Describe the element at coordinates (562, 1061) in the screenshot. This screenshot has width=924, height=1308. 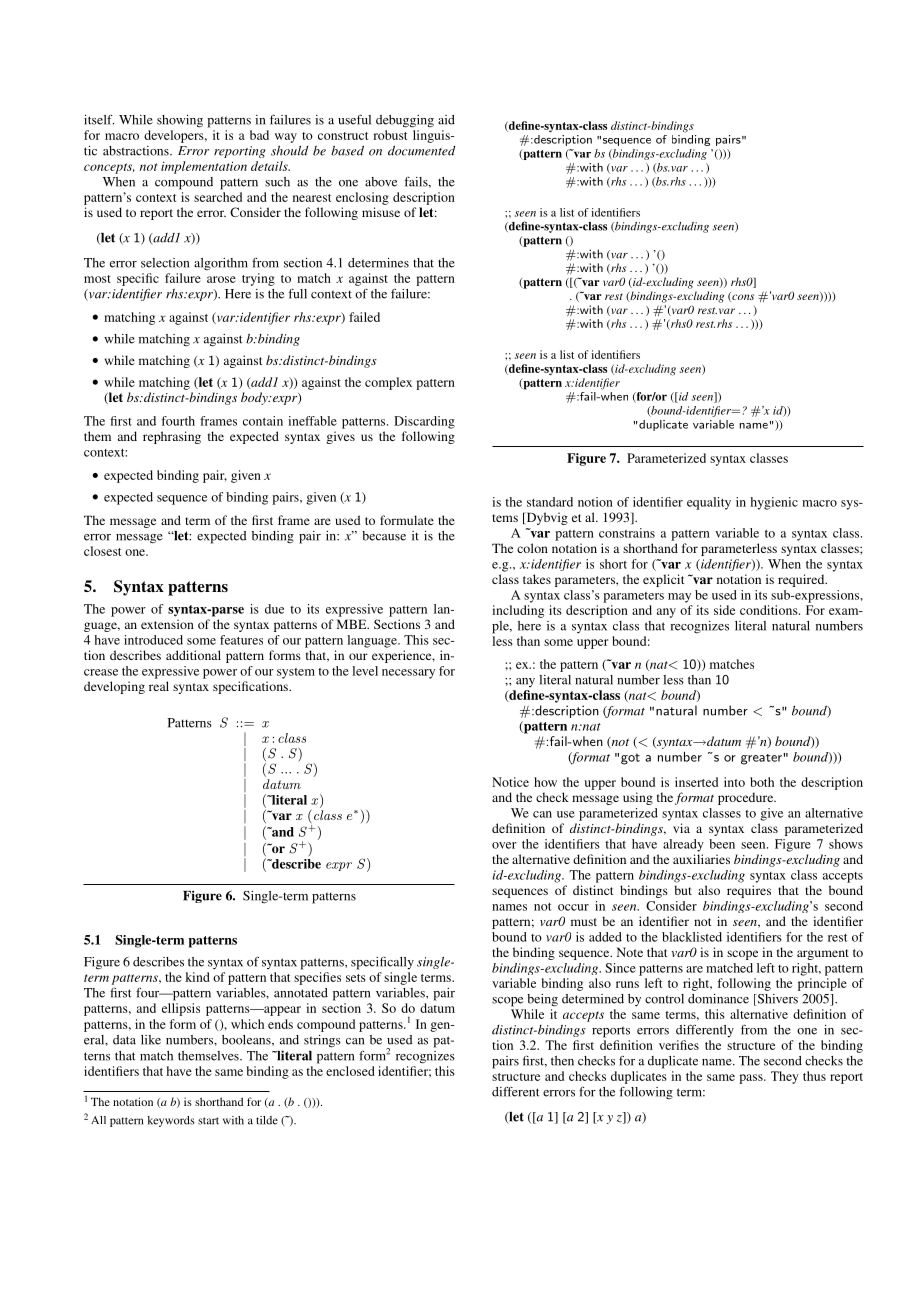
I see `then` at that location.
